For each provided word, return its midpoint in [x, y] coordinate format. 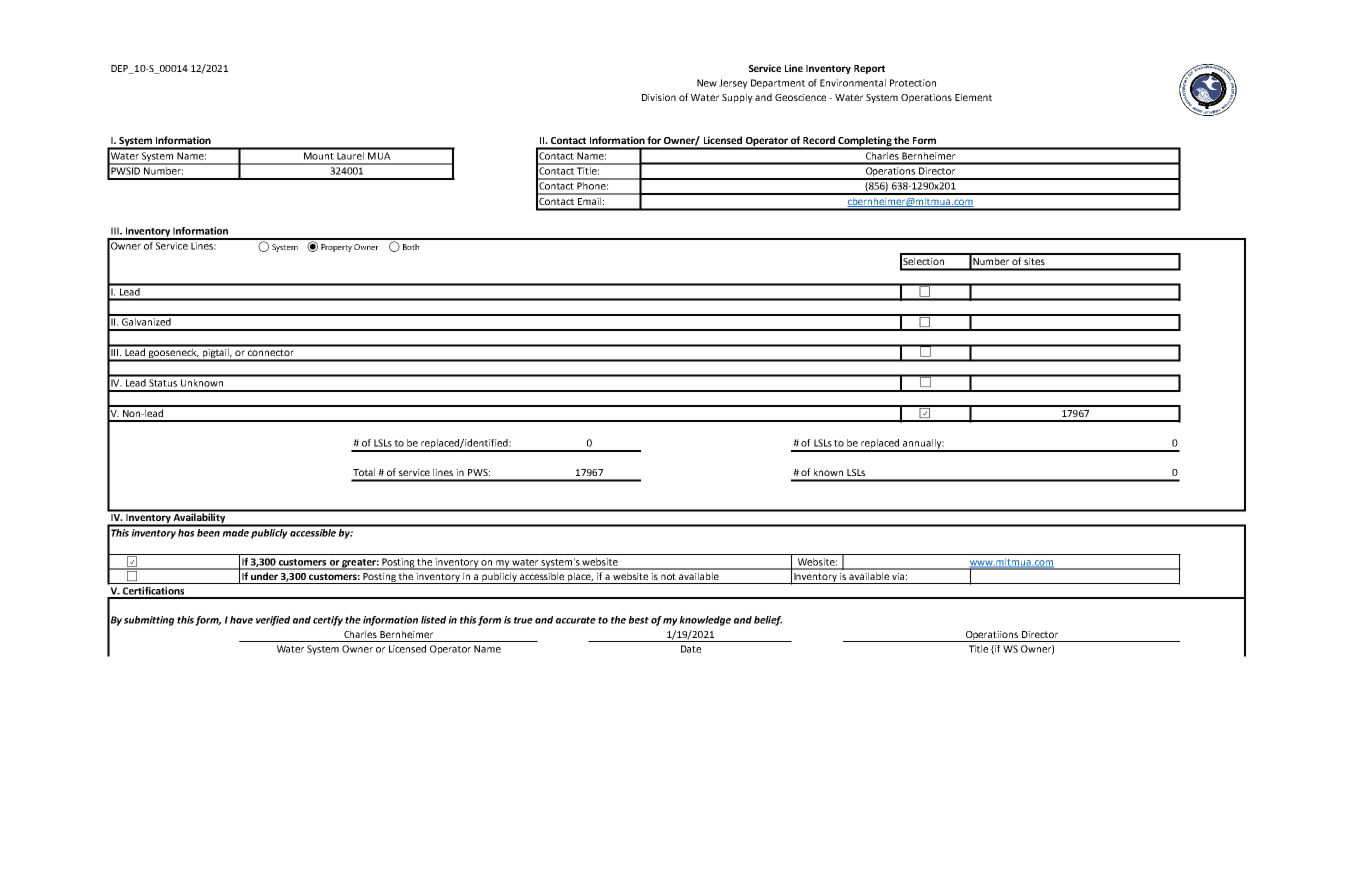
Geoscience [800, 97]
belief [768, 621]
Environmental [853, 83]
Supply [737, 98]
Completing [864, 142]
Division [659, 97]
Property [336, 248]
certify [328, 621]
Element [973, 97]
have [241, 620]
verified [273, 621]
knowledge [705, 621]
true [523, 620]
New [707, 83]
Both [411, 247]
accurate [576, 620]
